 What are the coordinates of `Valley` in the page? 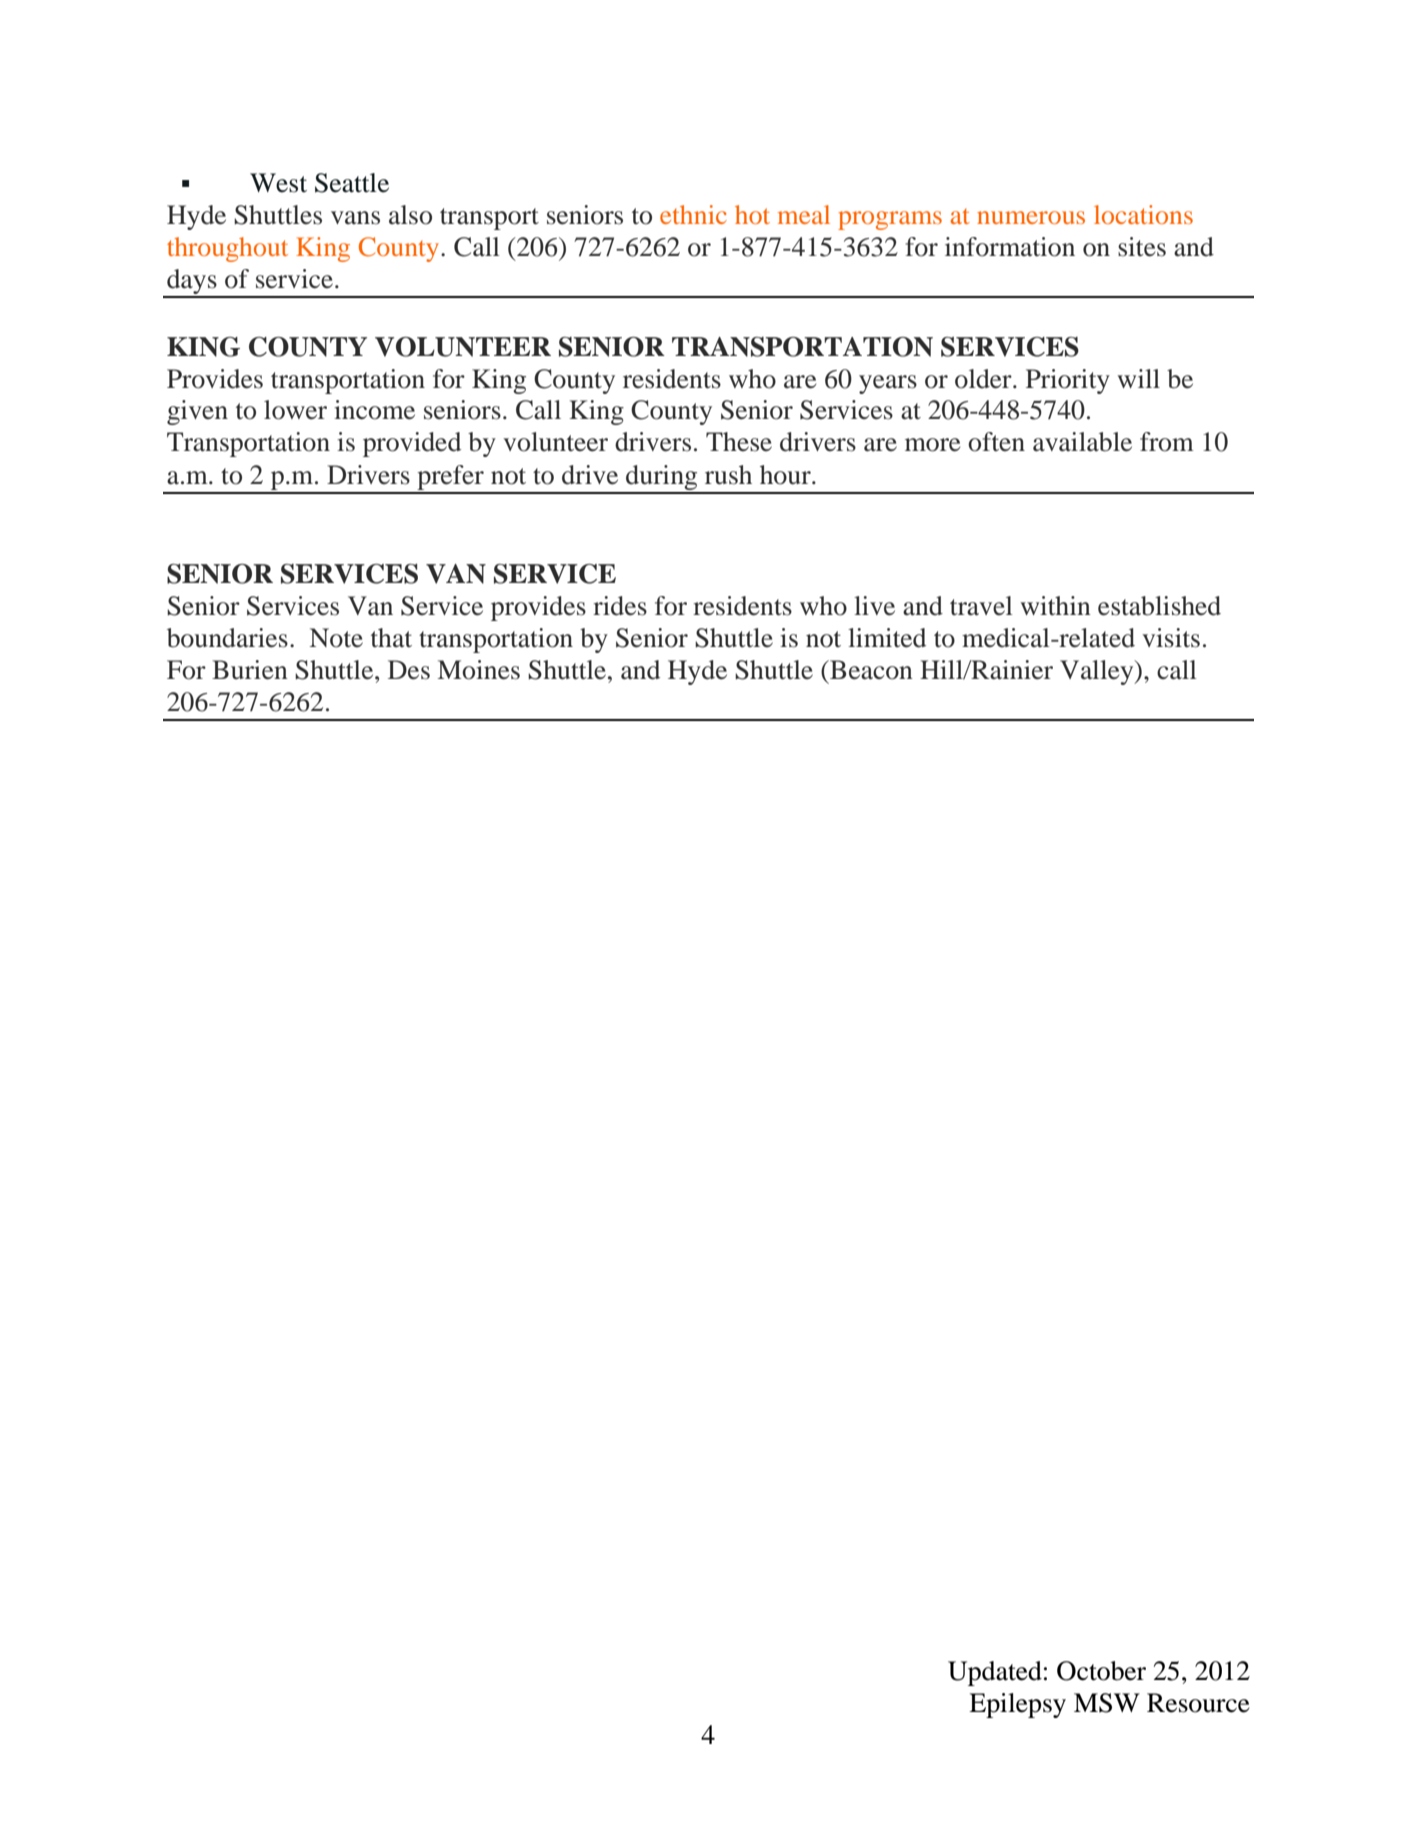 It's located at (1098, 672).
